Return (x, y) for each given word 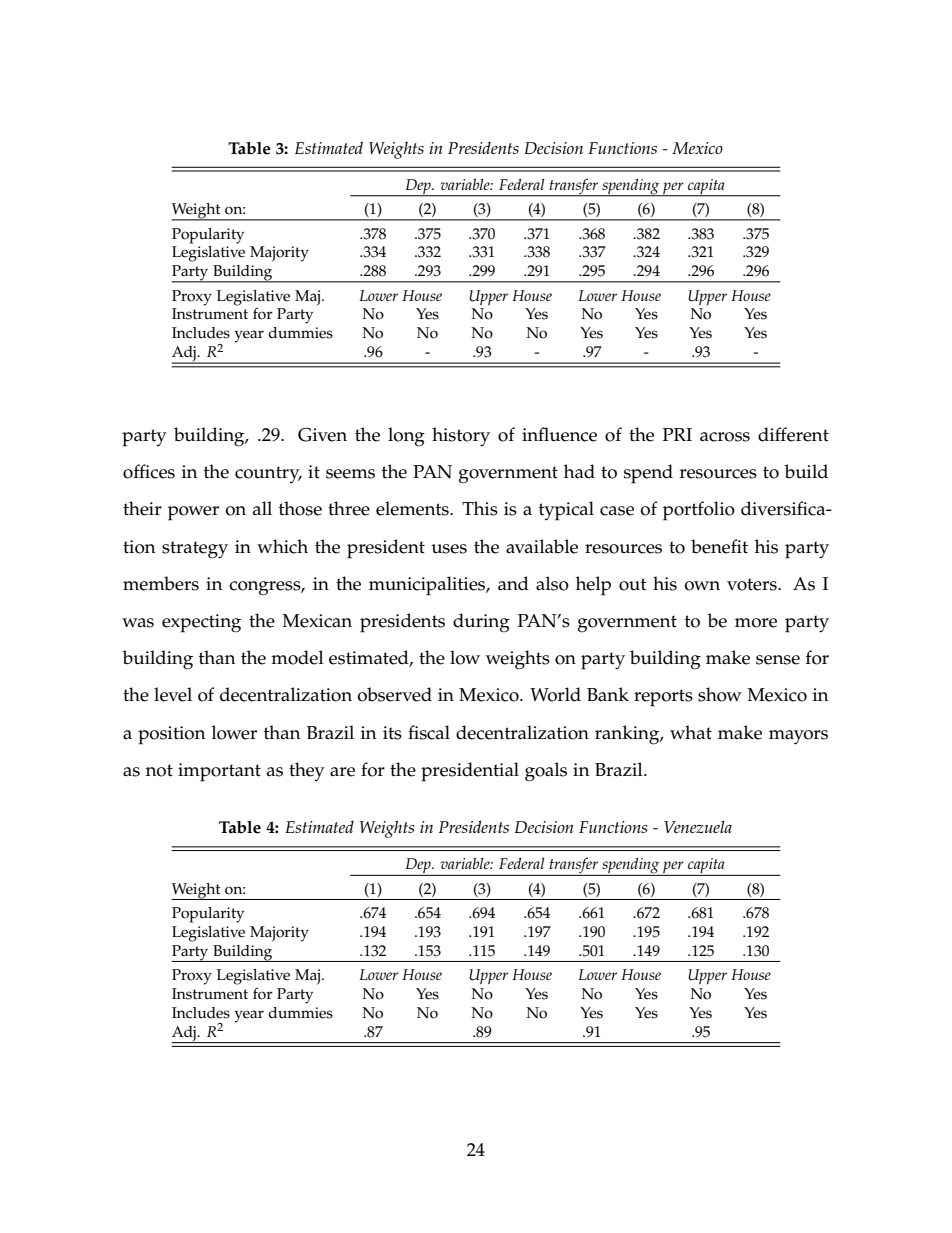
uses (449, 549)
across (725, 437)
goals (546, 772)
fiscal (429, 732)
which (282, 546)
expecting (201, 623)
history (461, 437)
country (268, 474)
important (219, 772)
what (691, 732)
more (756, 623)
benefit (719, 546)
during (481, 623)
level (173, 694)
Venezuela (698, 826)
